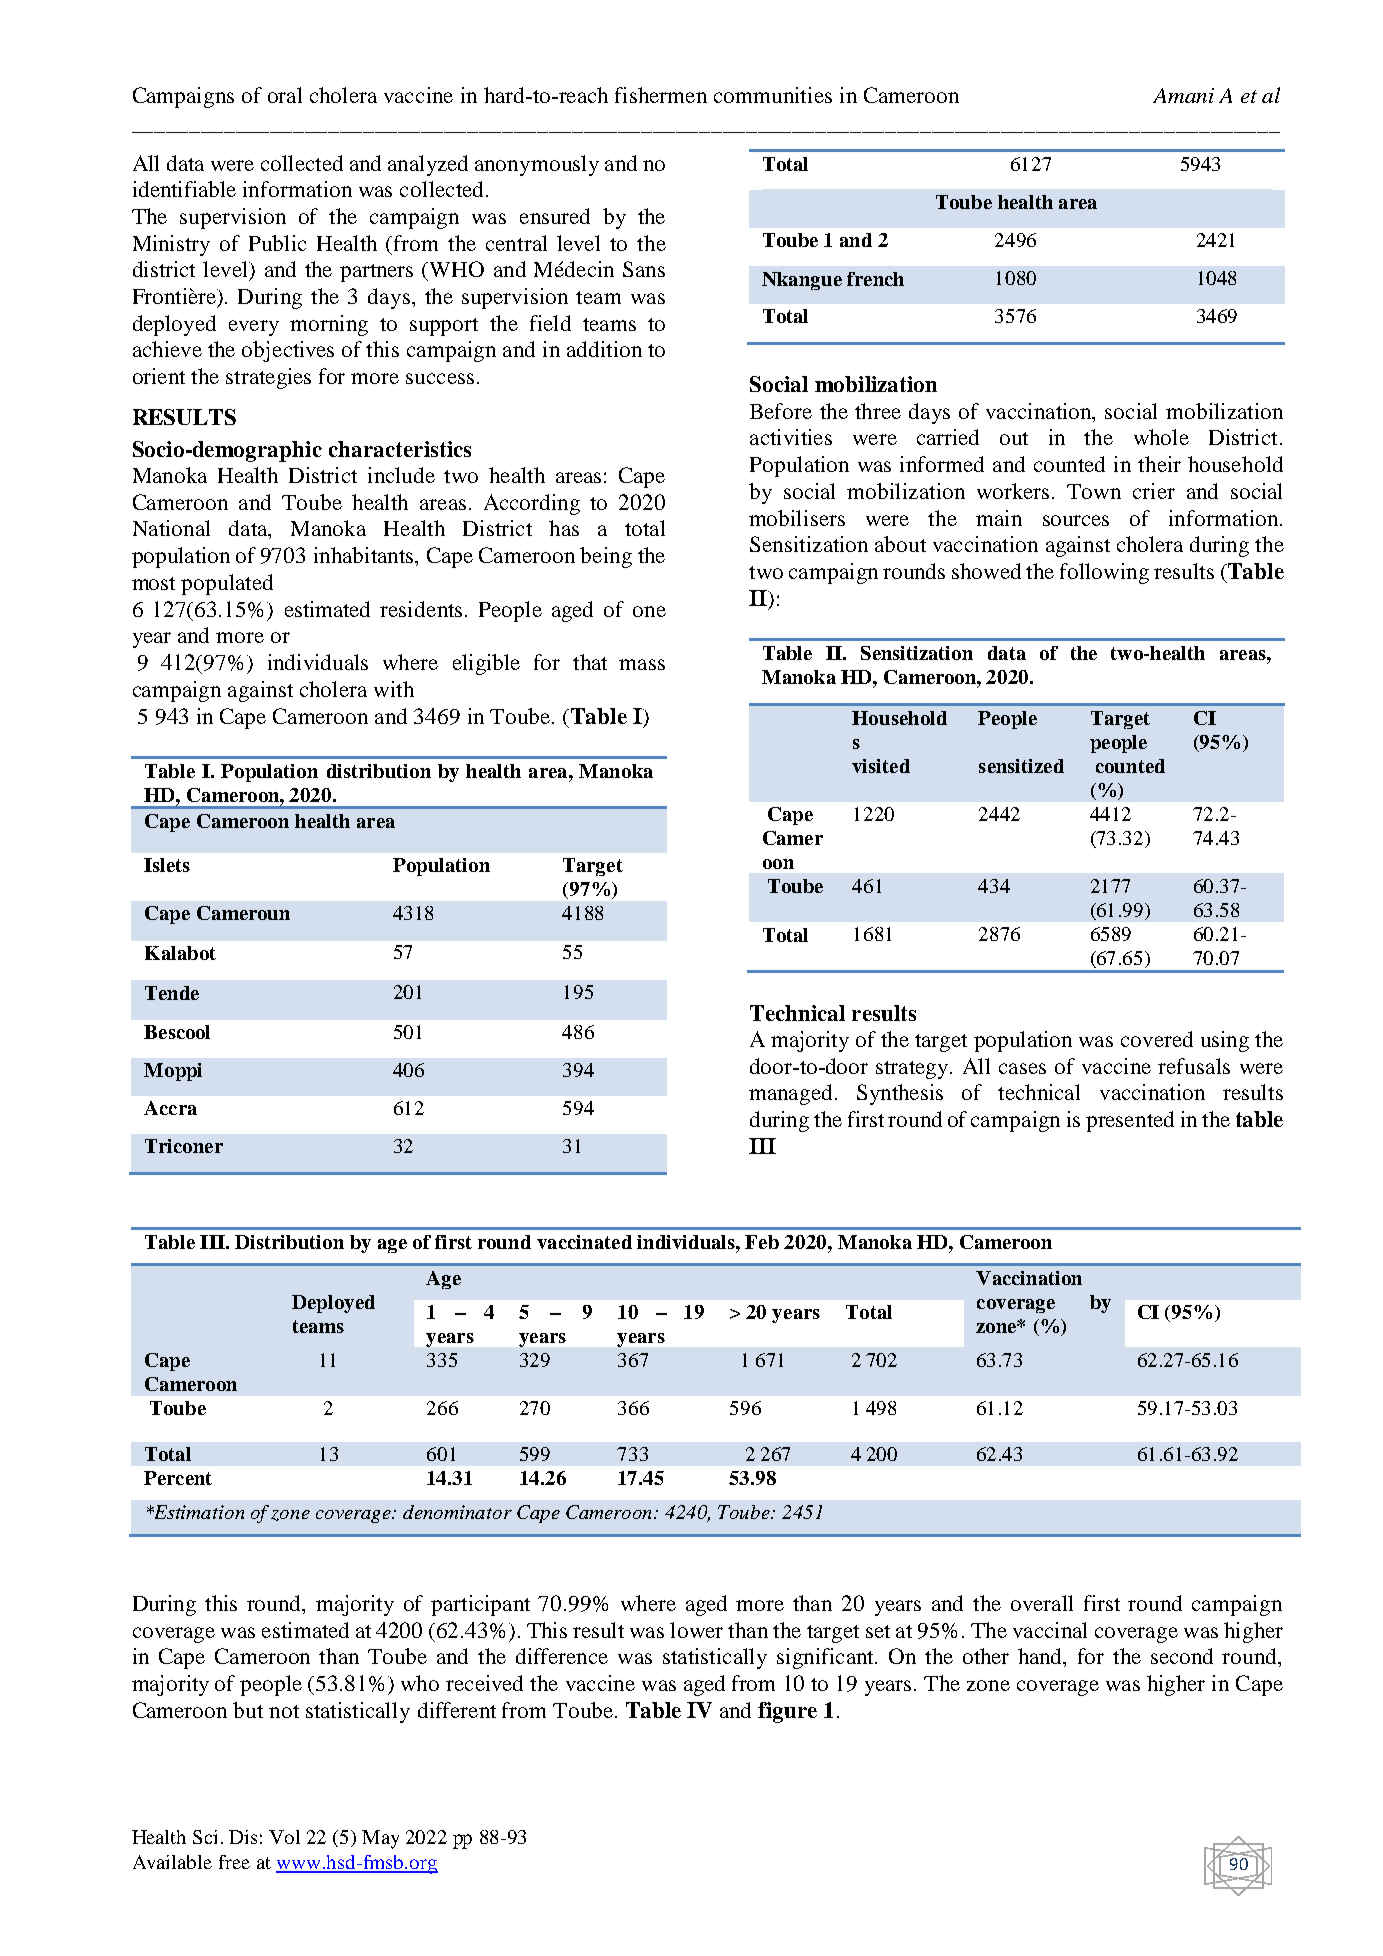 Image resolution: width=1383 pixels, height=1956 pixels. Describe the element at coordinates (1183, 95) in the page. I see `Amani` at that location.
